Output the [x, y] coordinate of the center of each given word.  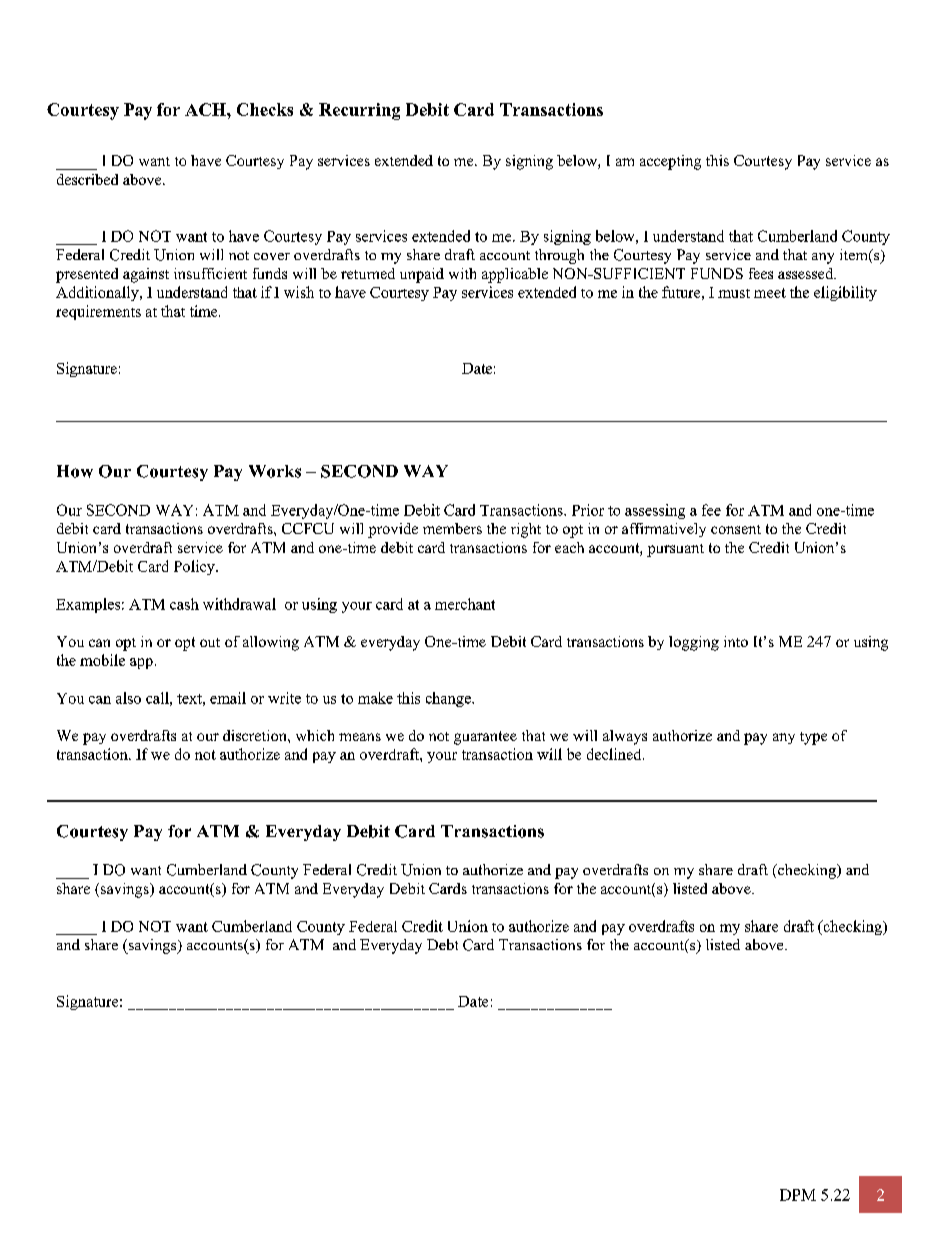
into [736, 641]
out [210, 642]
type [813, 738]
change [449, 699]
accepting [670, 162]
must [734, 293]
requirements [98, 312]
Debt [442, 944]
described [87, 179]
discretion [256, 735]
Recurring [359, 111]
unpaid [422, 275]
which [315, 735]
